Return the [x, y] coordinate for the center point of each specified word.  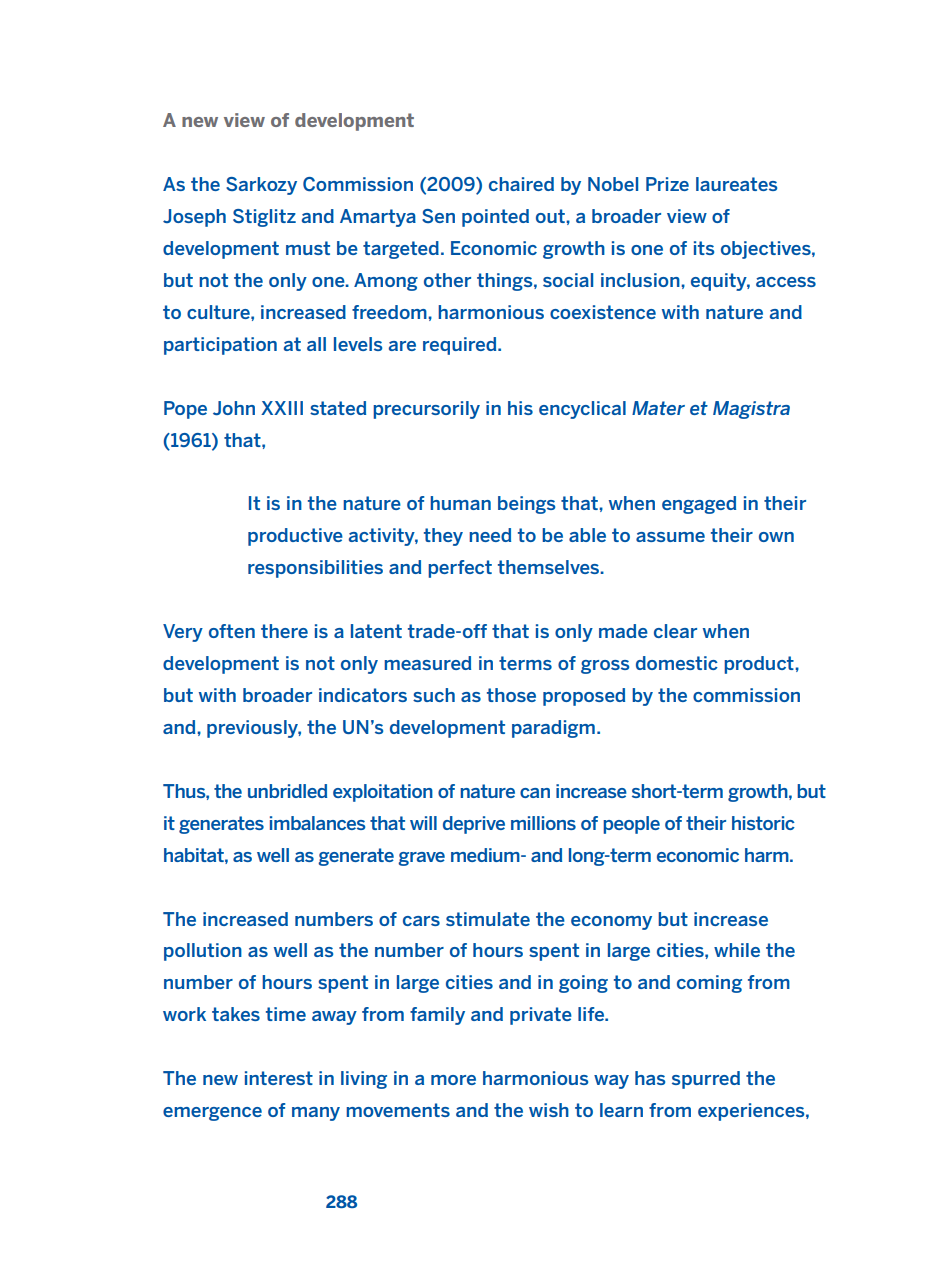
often [232, 631]
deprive [474, 825]
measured [427, 663]
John [234, 408]
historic [763, 823]
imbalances [317, 823]
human [460, 503]
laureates [736, 184]
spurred [706, 1080]
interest [279, 1078]
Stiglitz [264, 218]
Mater [658, 408]
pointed [495, 218]
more [453, 1080]
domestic [677, 663]
